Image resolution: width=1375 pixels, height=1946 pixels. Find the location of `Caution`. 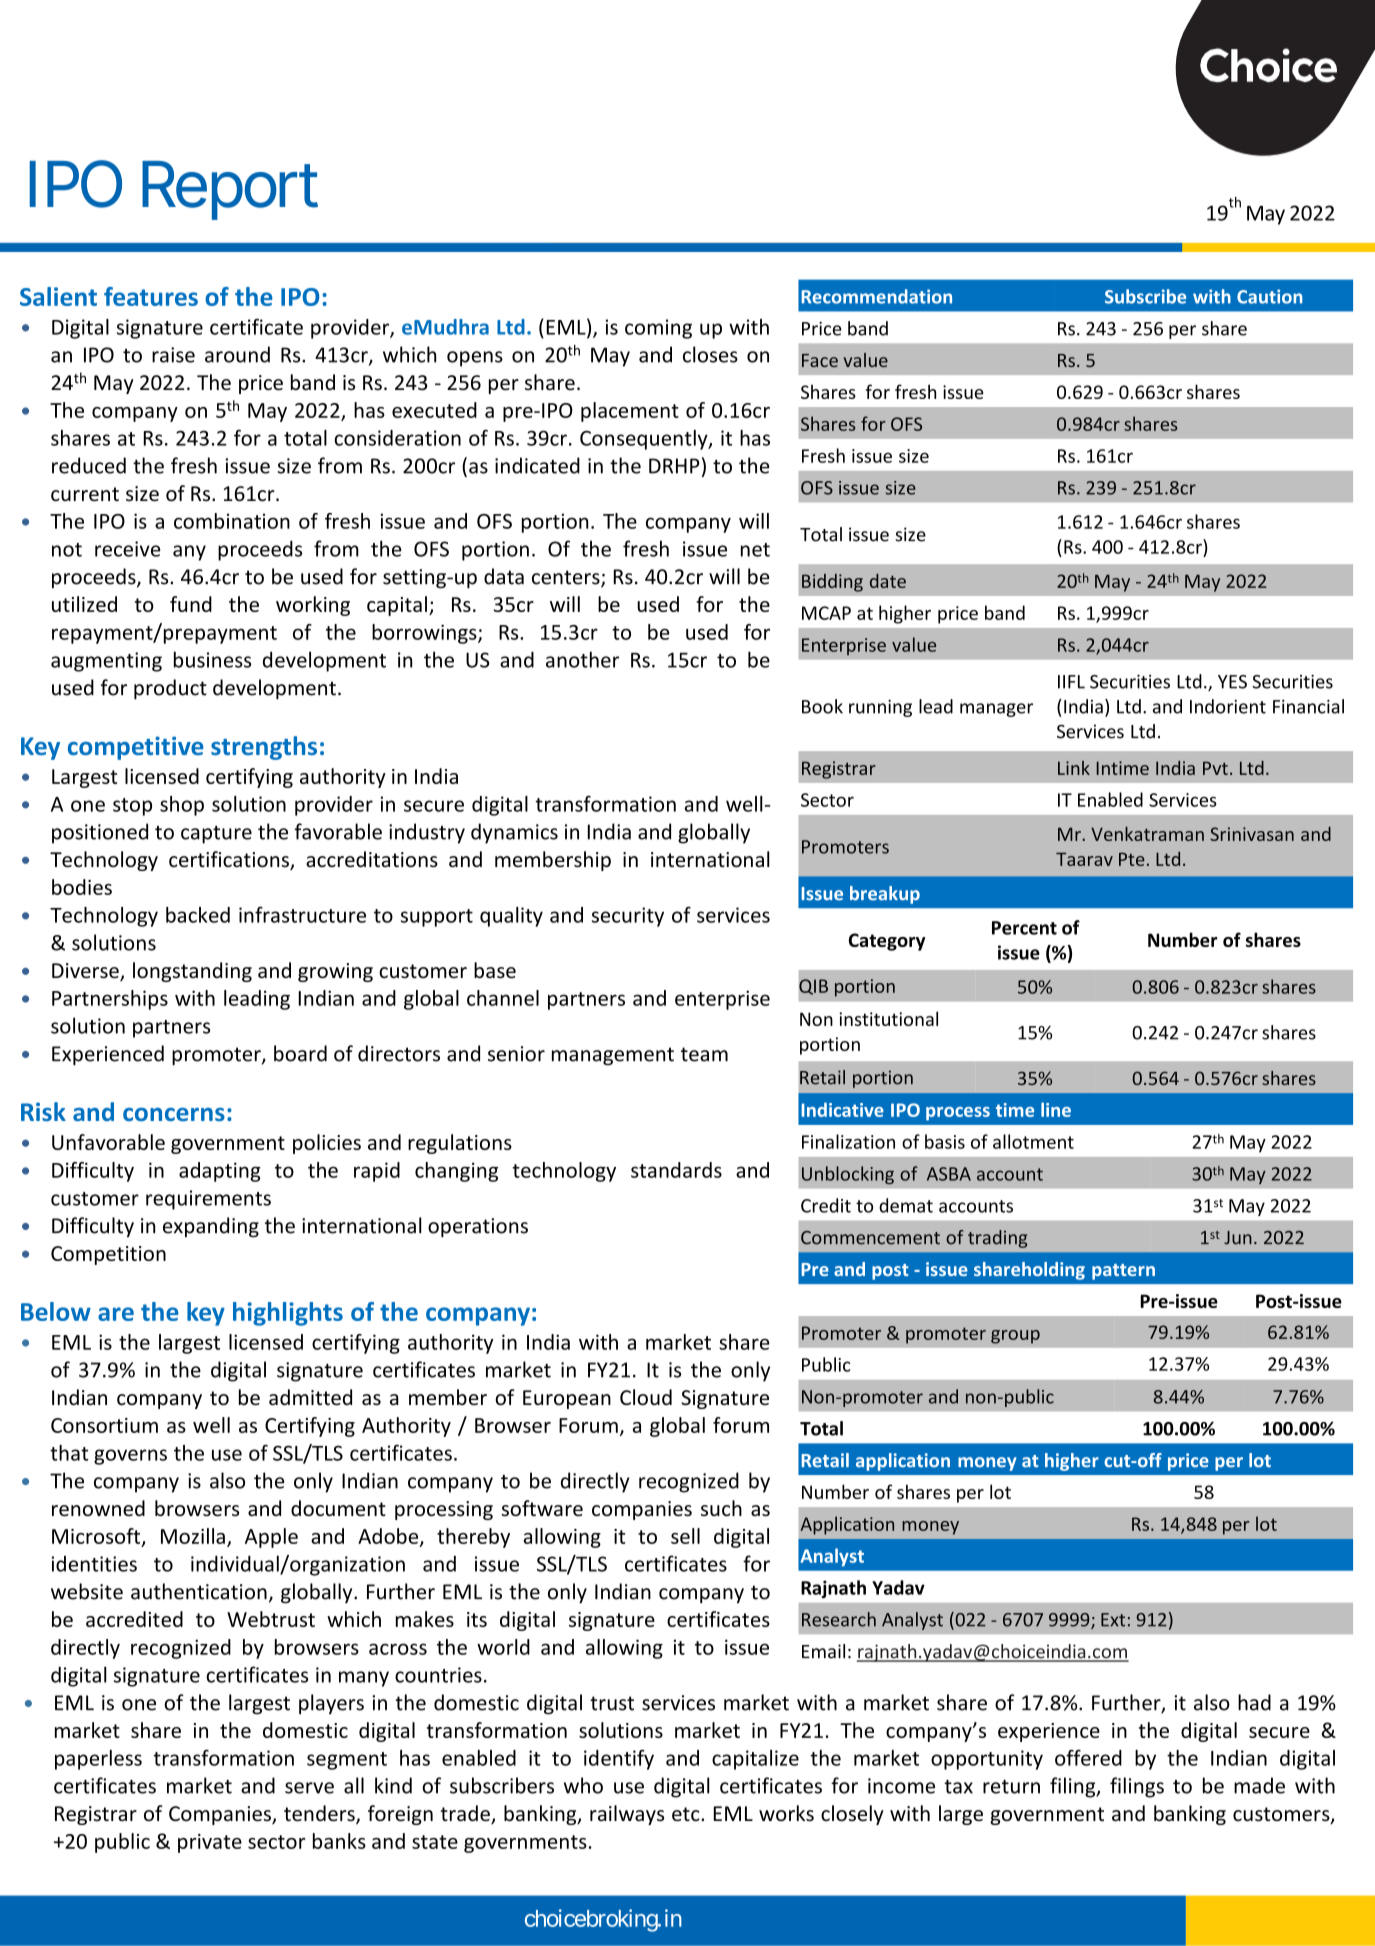

Caution is located at coordinates (1269, 296).
